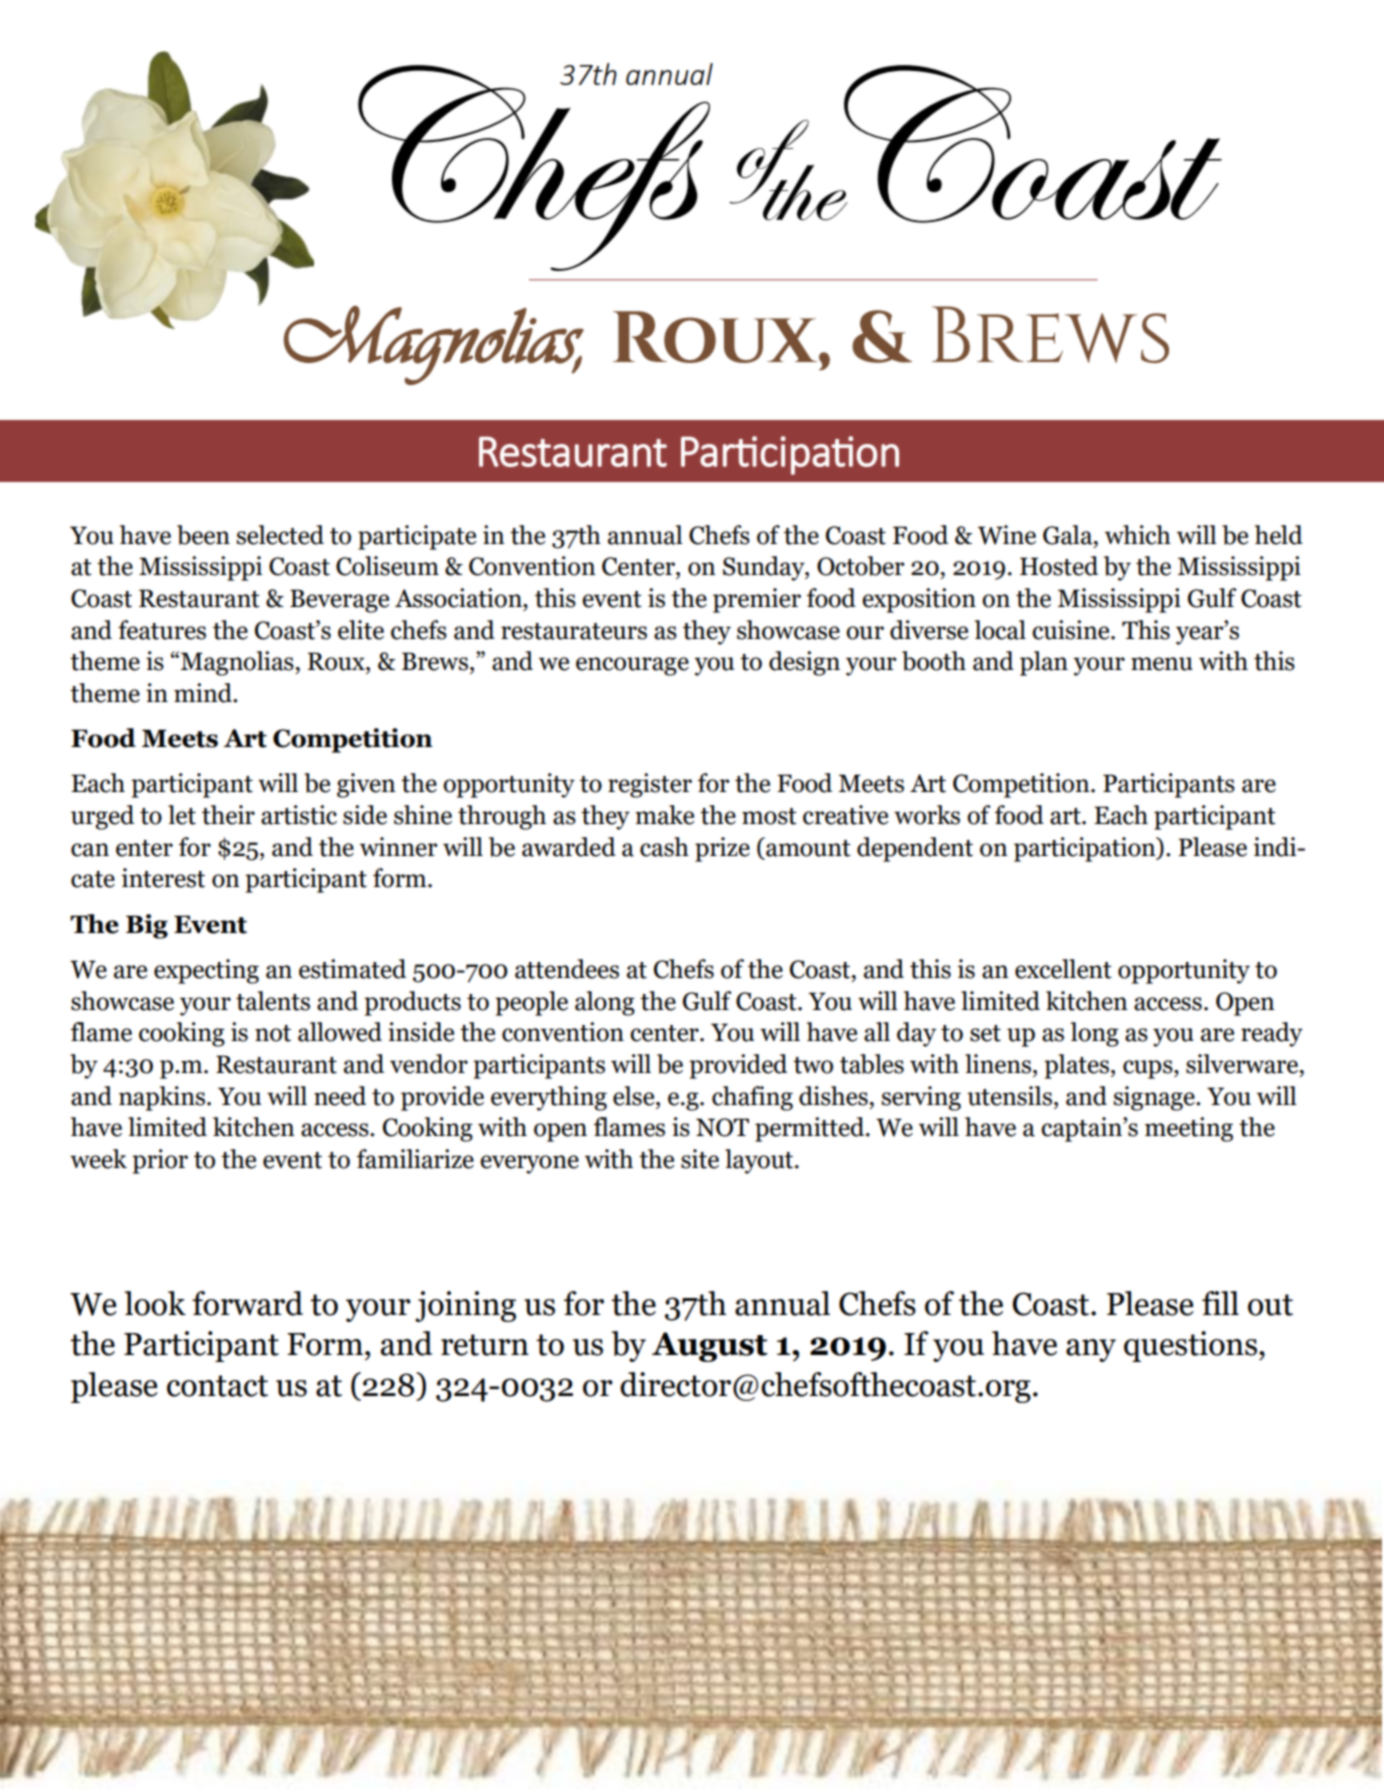 The height and width of the document is (1791, 1384). What do you see at coordinates (206, 971) in the document?
I see `expecting` at bounding box center [206, 971].
